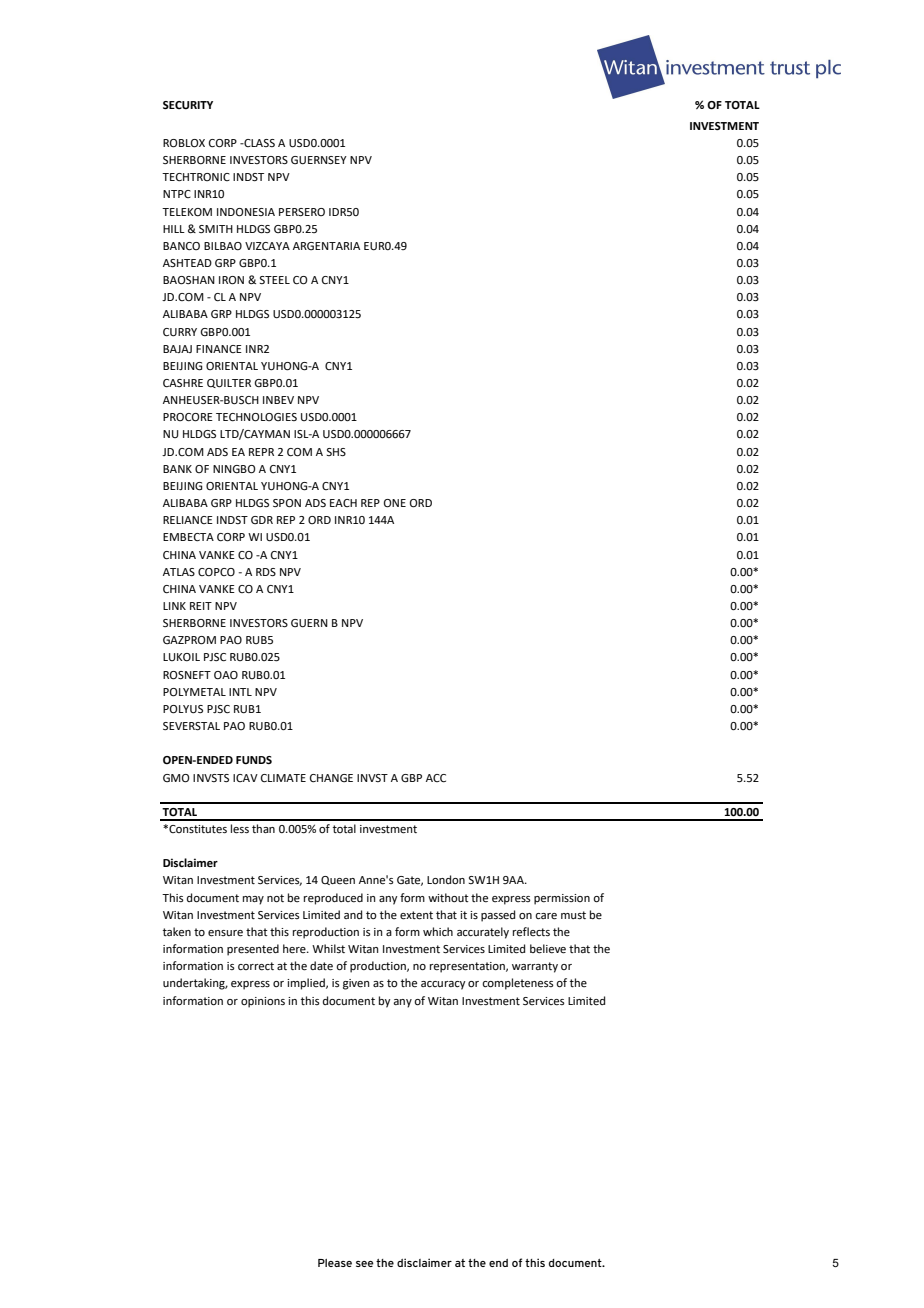 This page has height=1308, width=924. What do you see at coordinates (274, 280) in the page?
I see `STEEL` at bounding box center [274, 280].
